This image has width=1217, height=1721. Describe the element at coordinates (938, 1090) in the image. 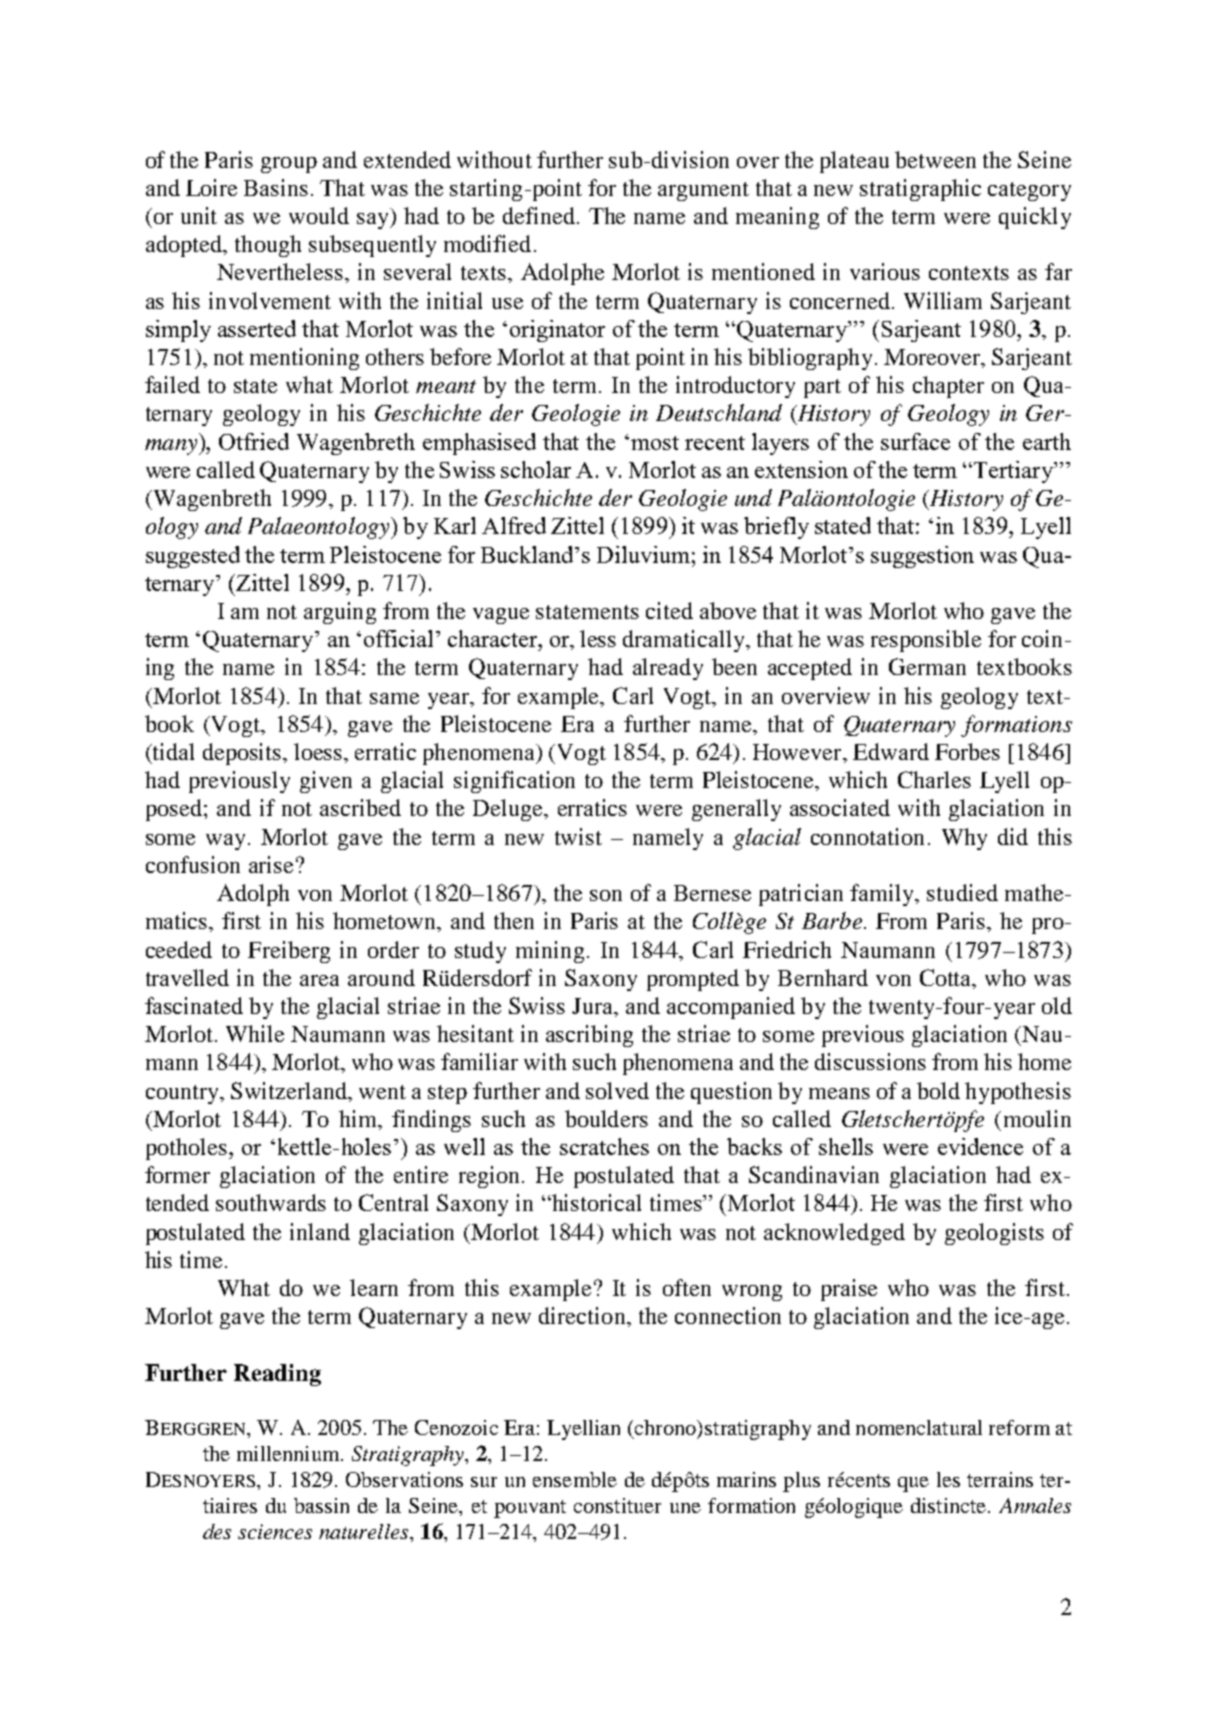

I see `bold` at that location.
